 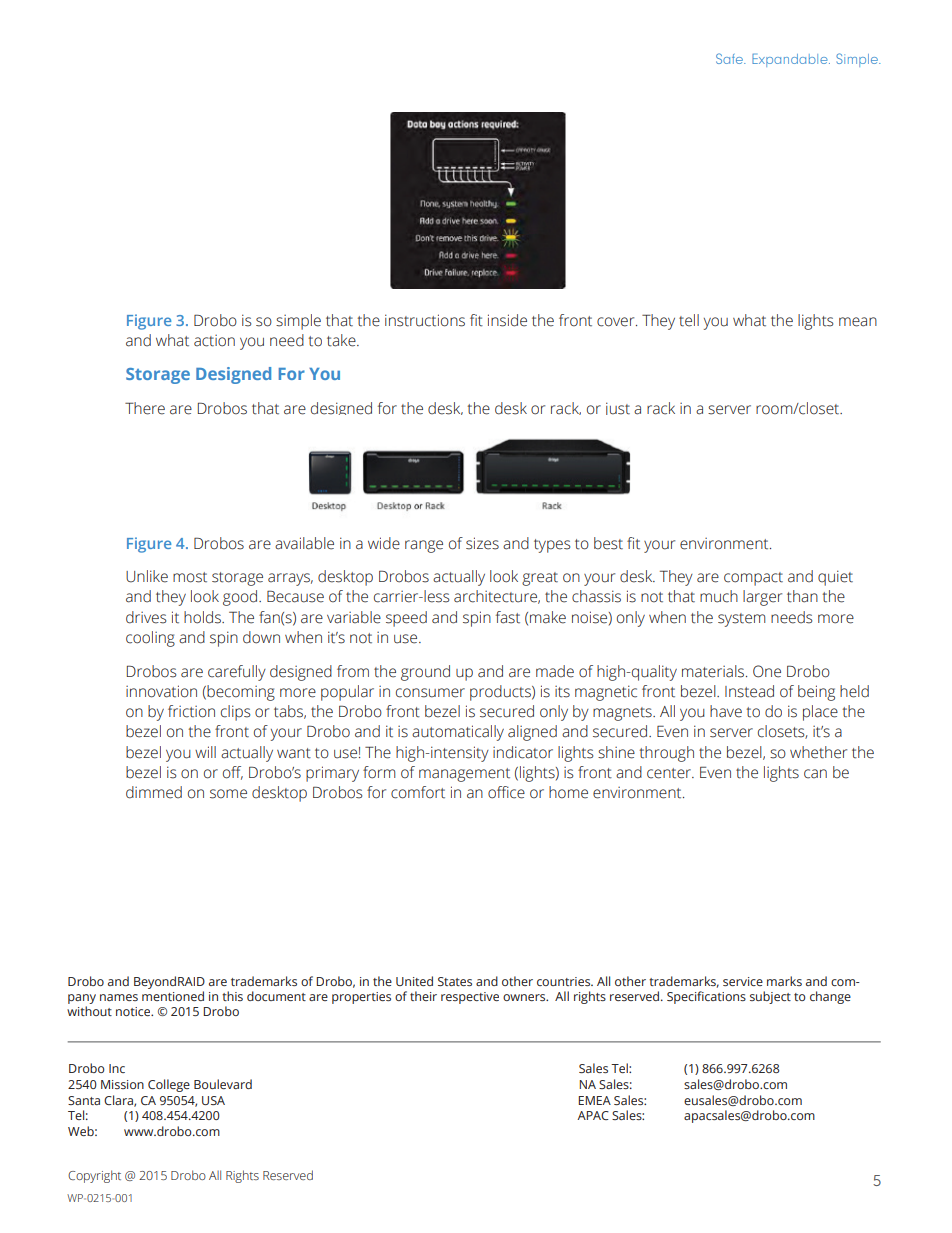 What do you see at coordinates (791, 60) in the document?
I see `Expandable` at bounding box center [791, 60].
